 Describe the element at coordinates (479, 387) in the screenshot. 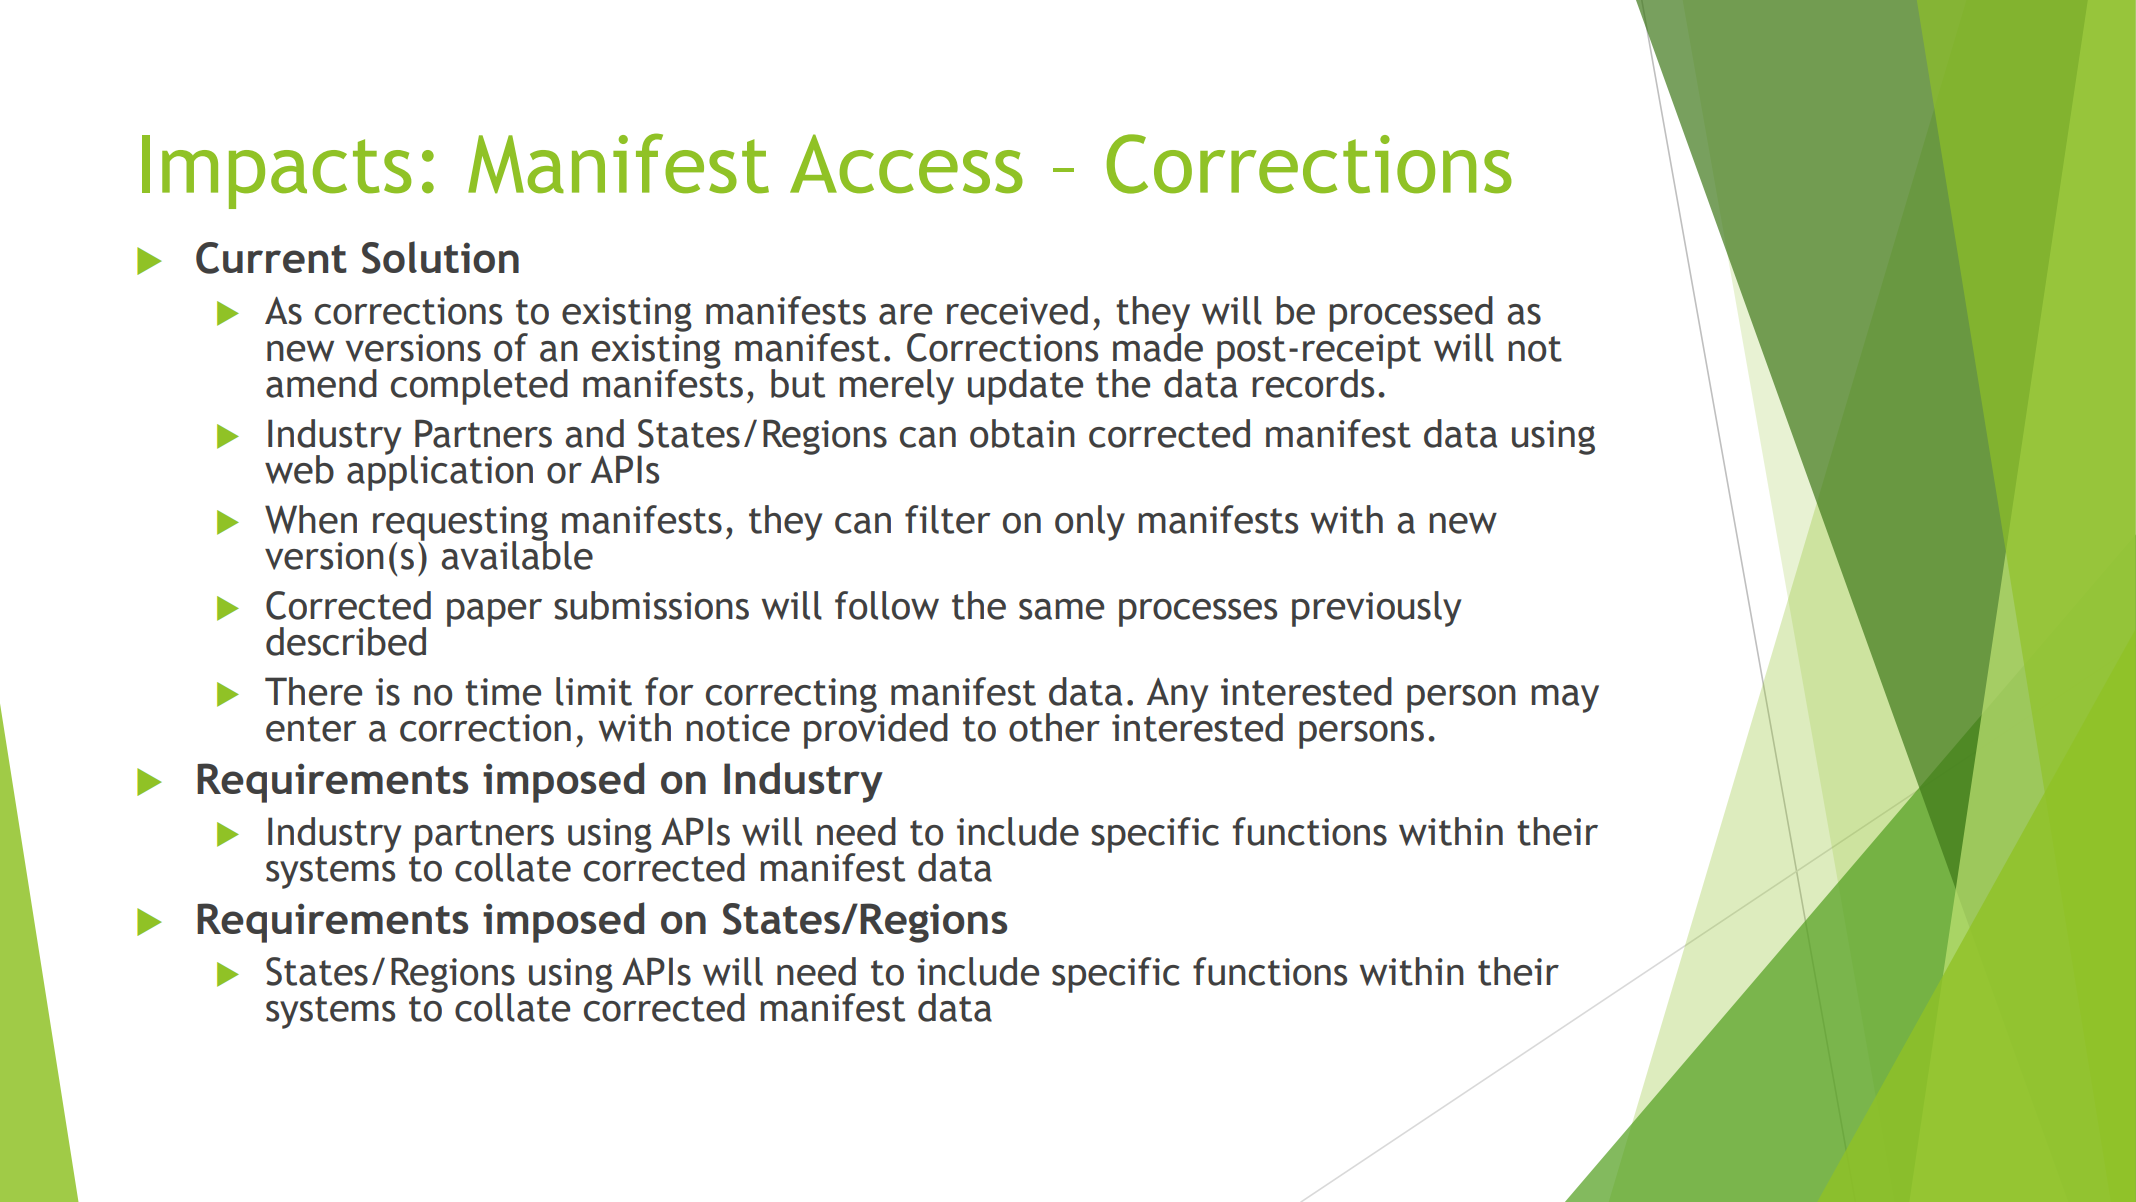

I see `completed` at that location.
